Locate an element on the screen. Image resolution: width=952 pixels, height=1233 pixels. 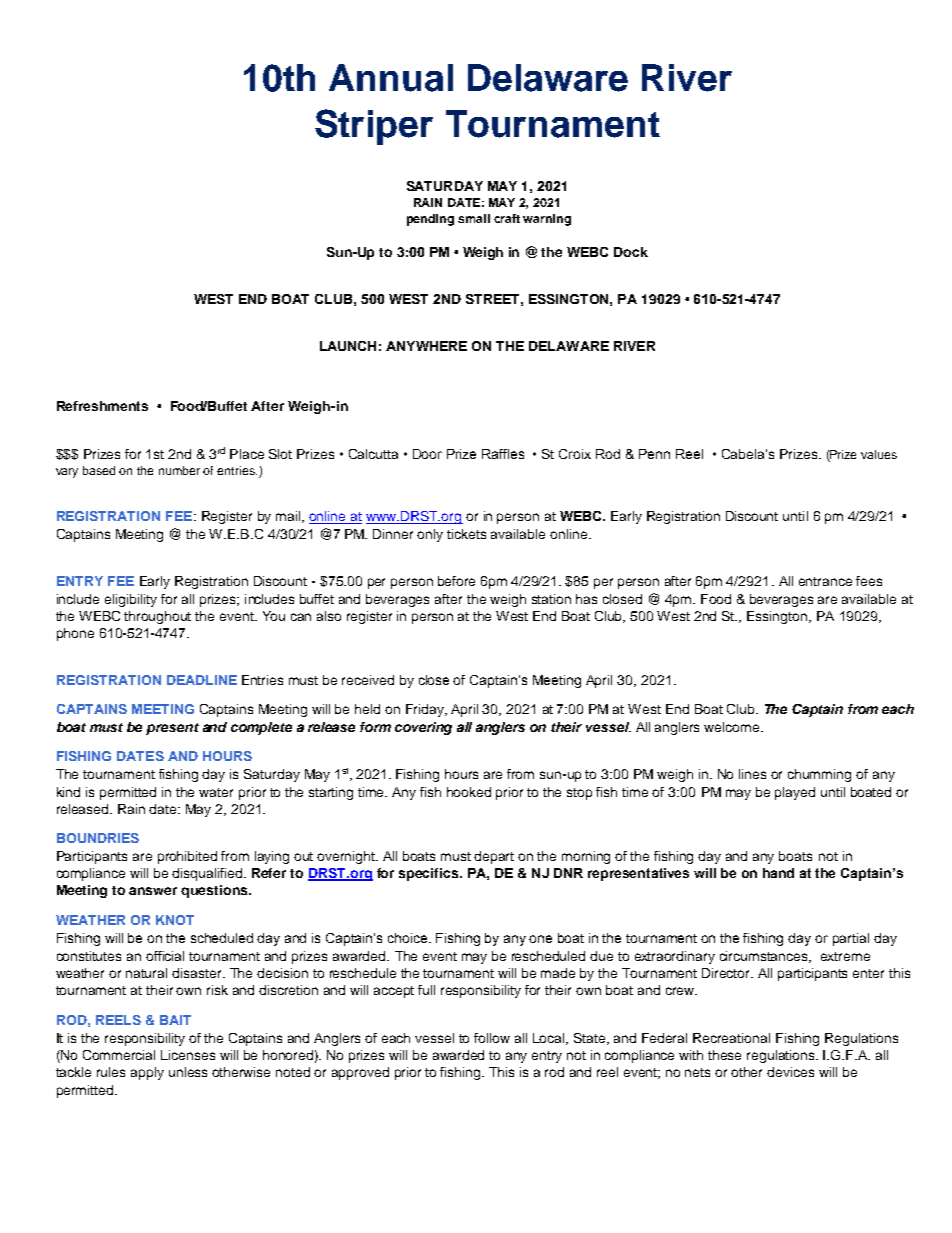
entrance is located at coordinates (825, 581).
